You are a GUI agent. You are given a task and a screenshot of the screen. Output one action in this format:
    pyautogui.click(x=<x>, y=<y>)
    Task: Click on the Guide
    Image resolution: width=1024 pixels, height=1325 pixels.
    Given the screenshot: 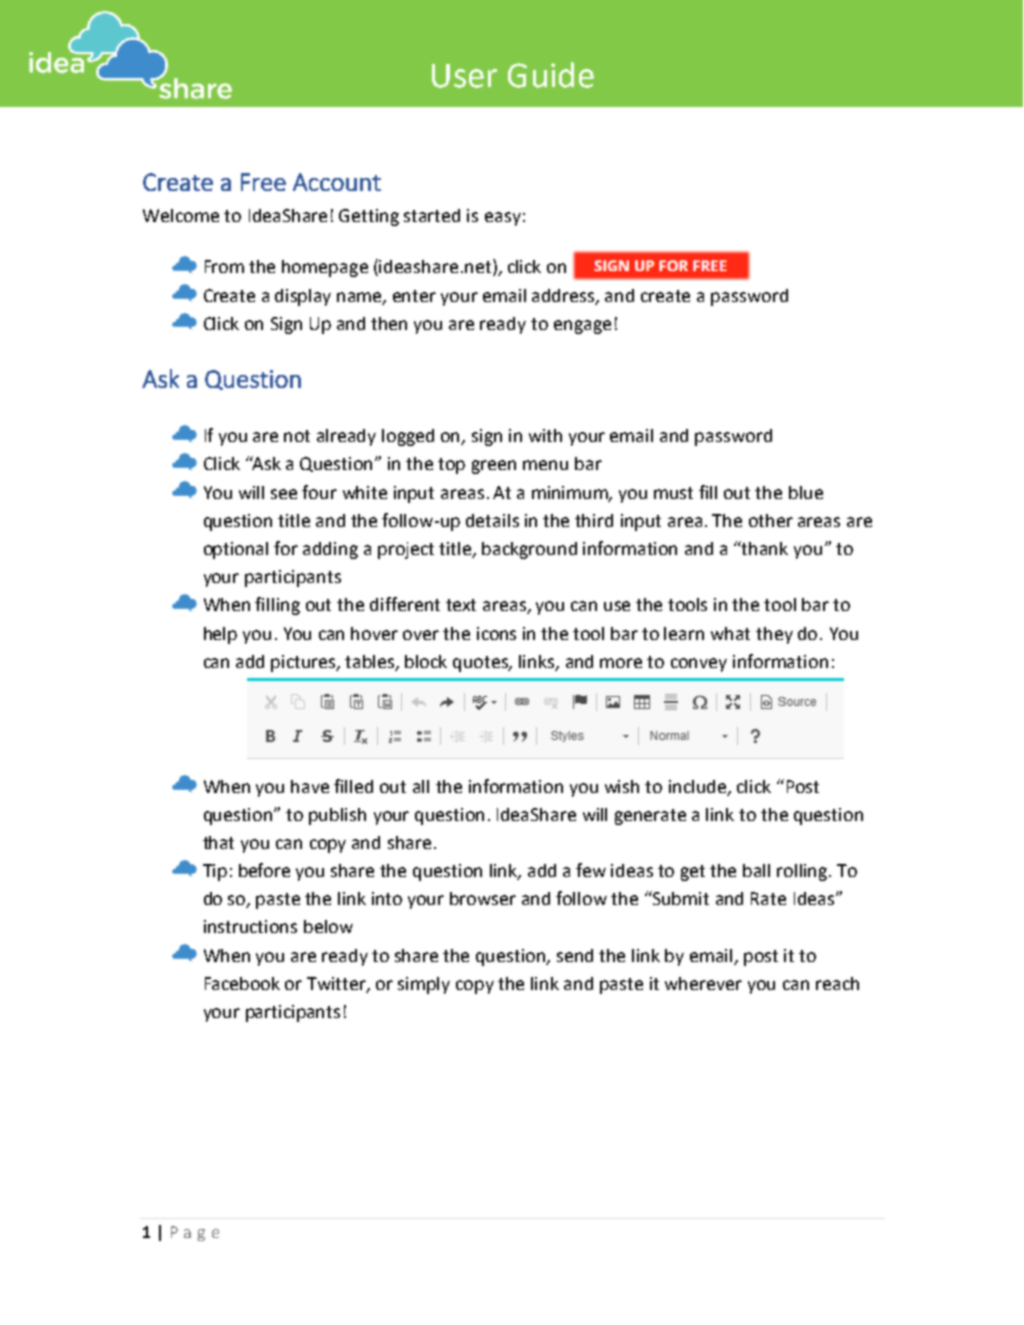 What is the action you would take?
    pyautogui.click(x=551, y=75)
